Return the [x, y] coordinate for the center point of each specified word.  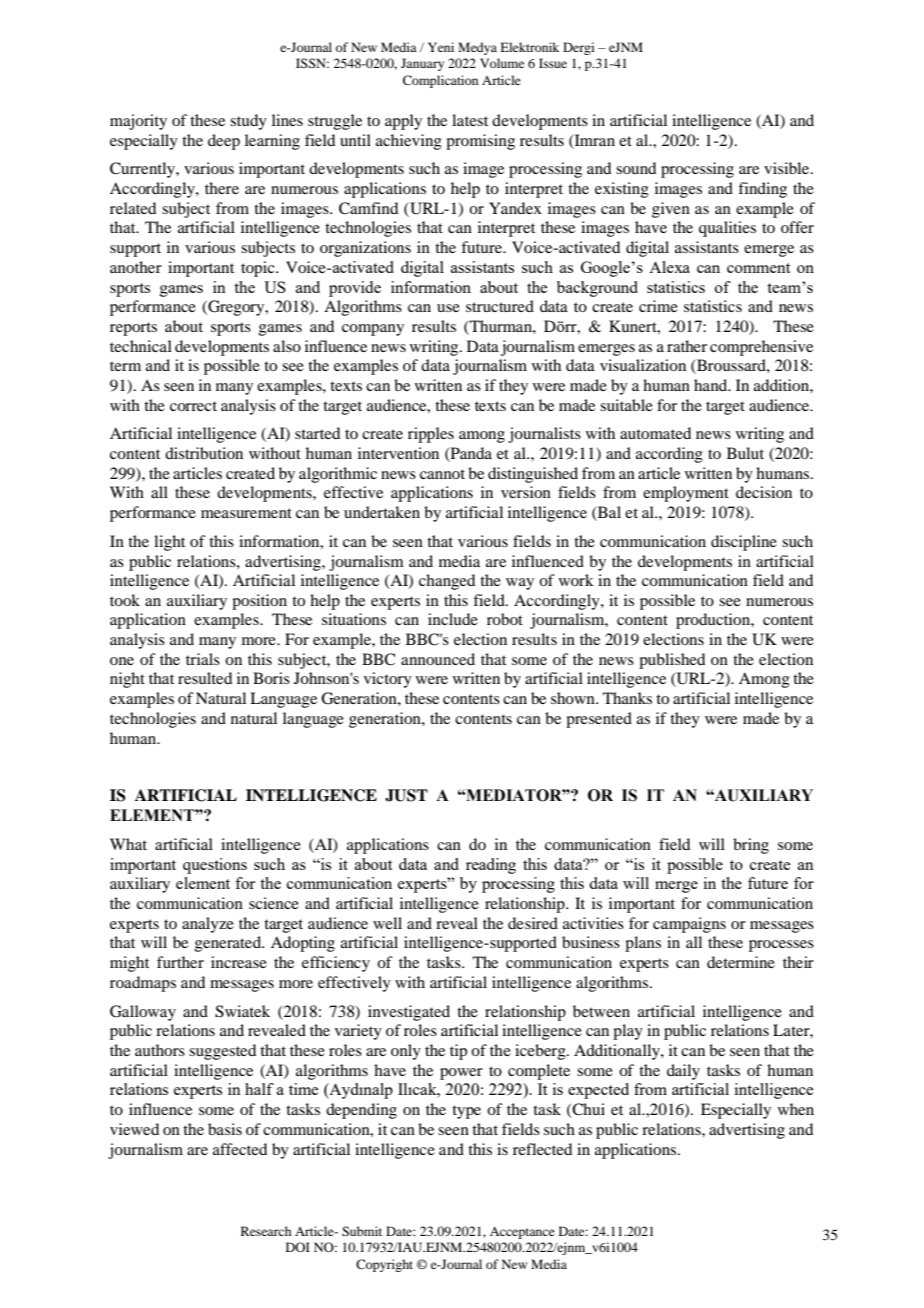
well [387, 923]
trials [203, 659]
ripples [431, 435]
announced [438, 659]
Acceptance [522, 1233]
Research [266, 1231]
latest [470, 120]
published [672, 661]
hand [712, 385]
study [248, 122]
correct [193, 406]
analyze [208, 925]
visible [788, 168]
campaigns [689, 925]
